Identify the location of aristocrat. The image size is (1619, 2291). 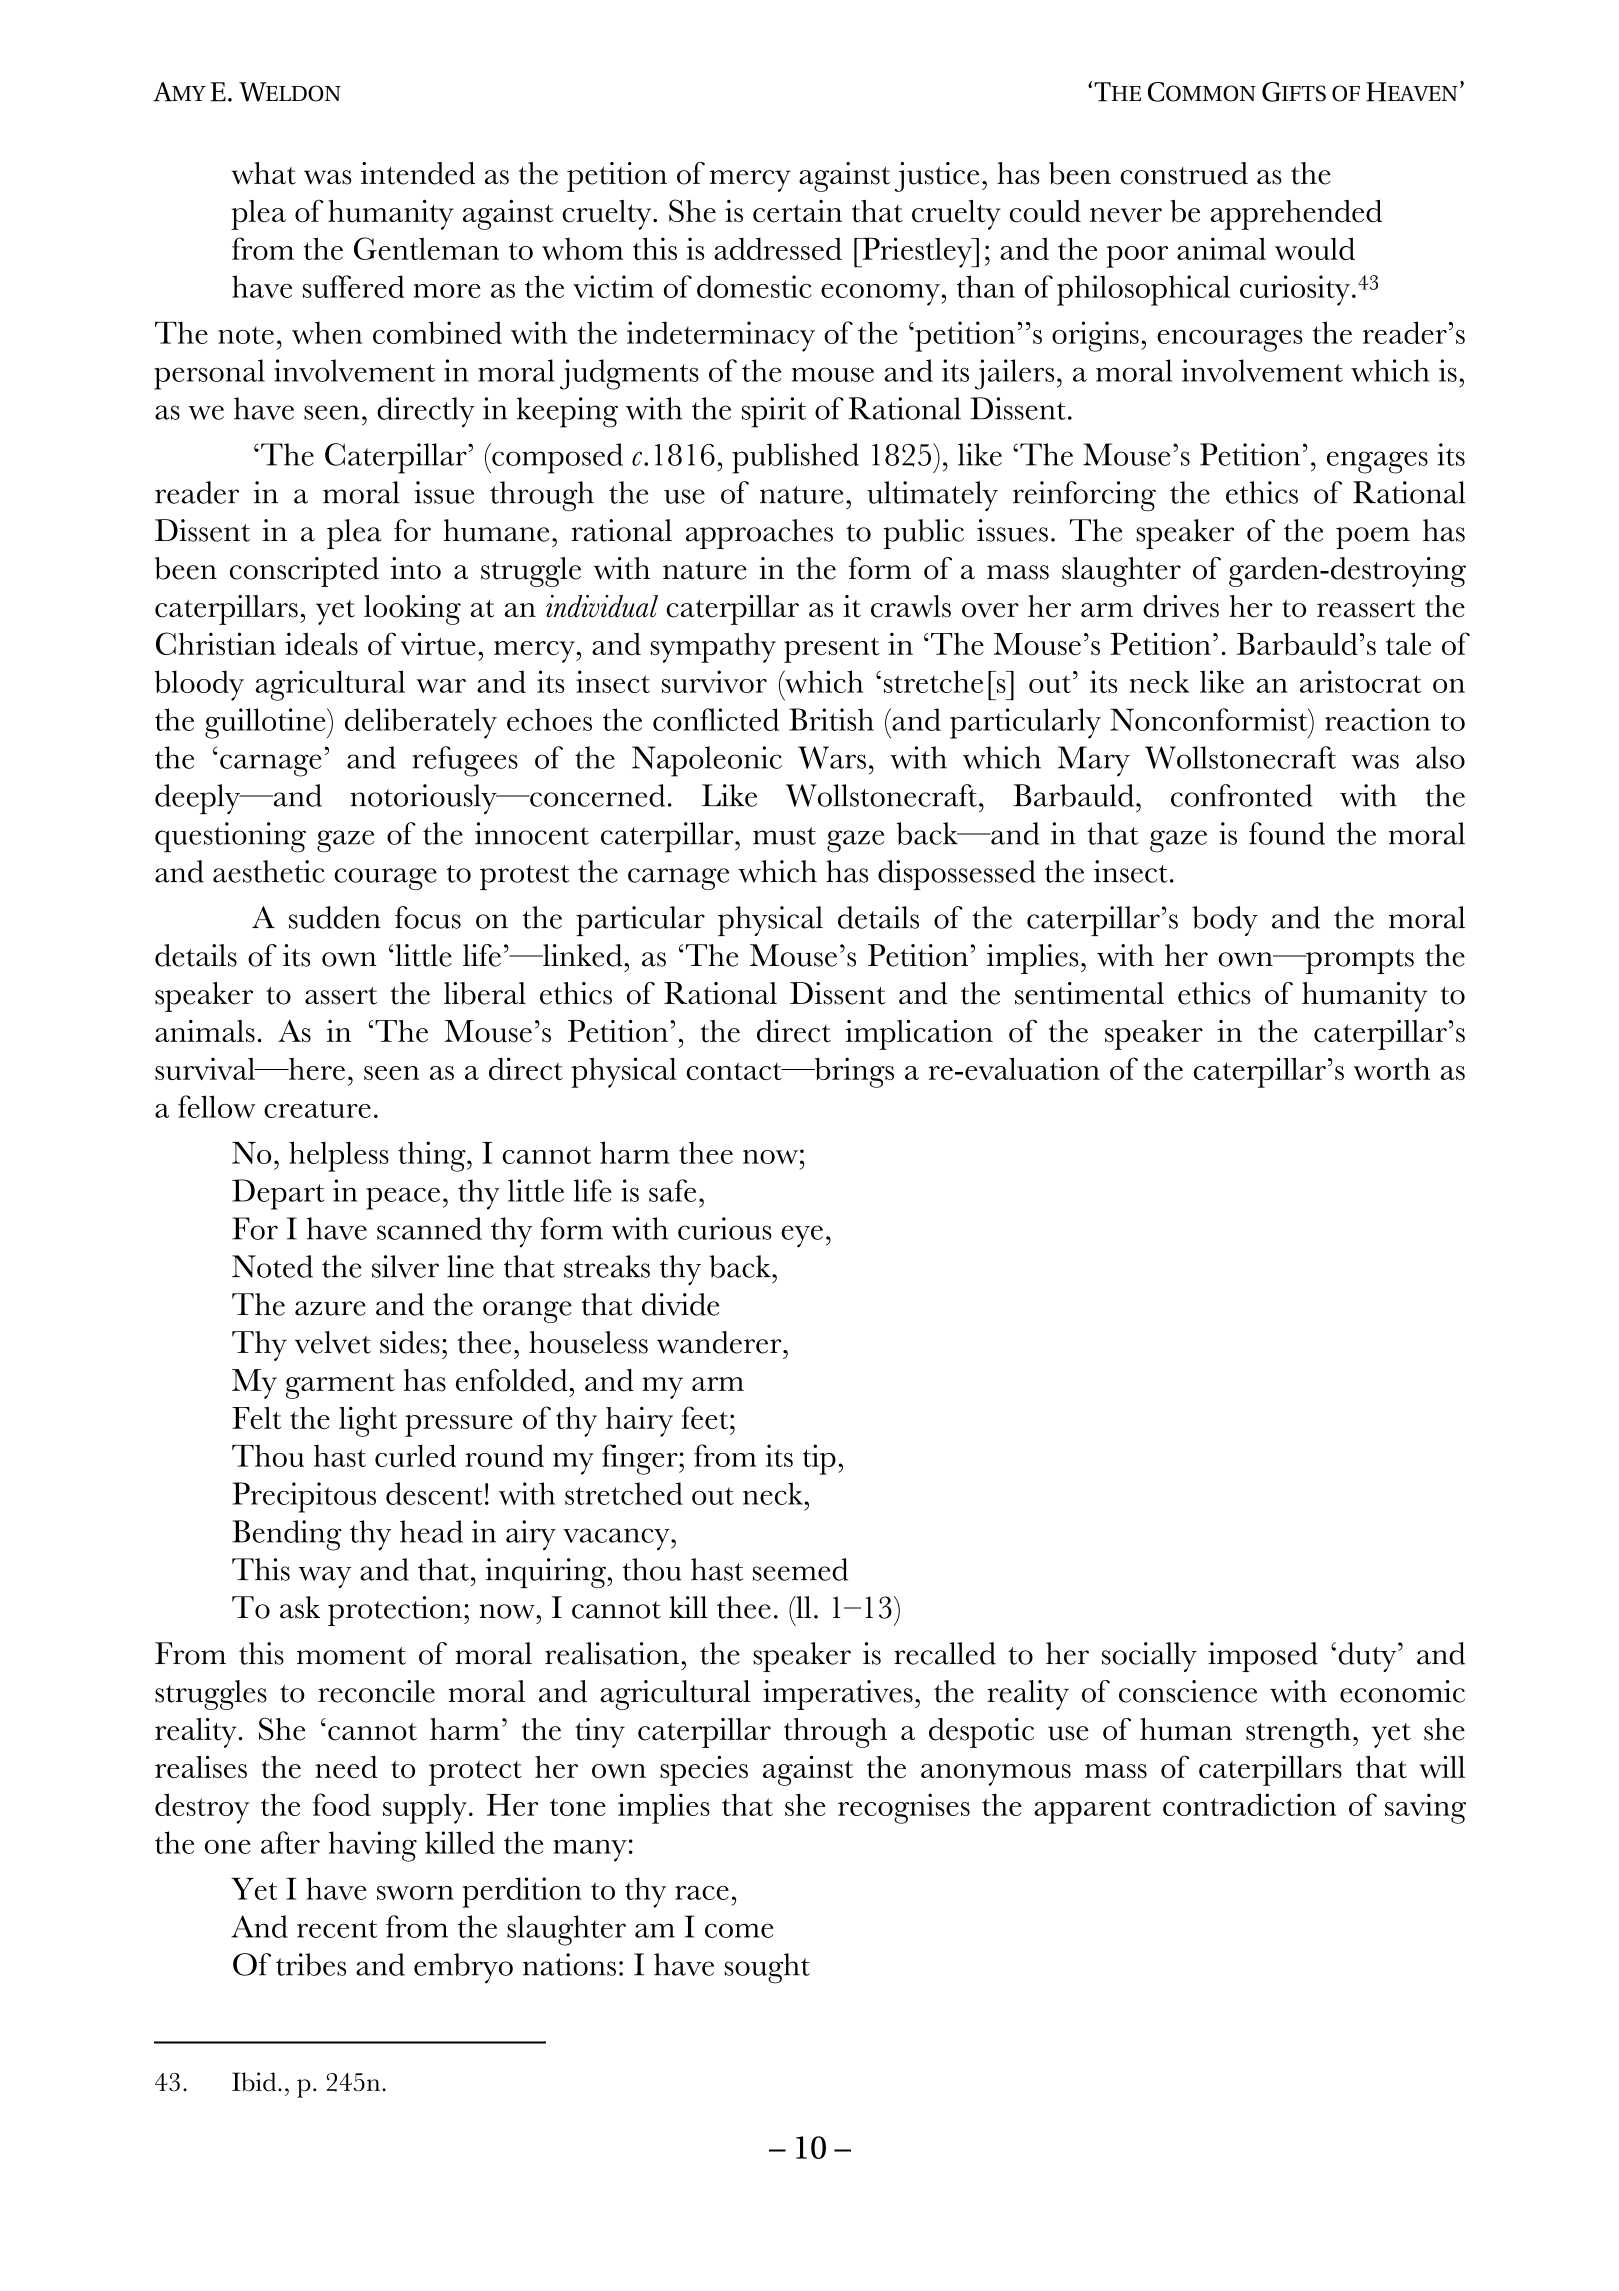
(1360, 681).
